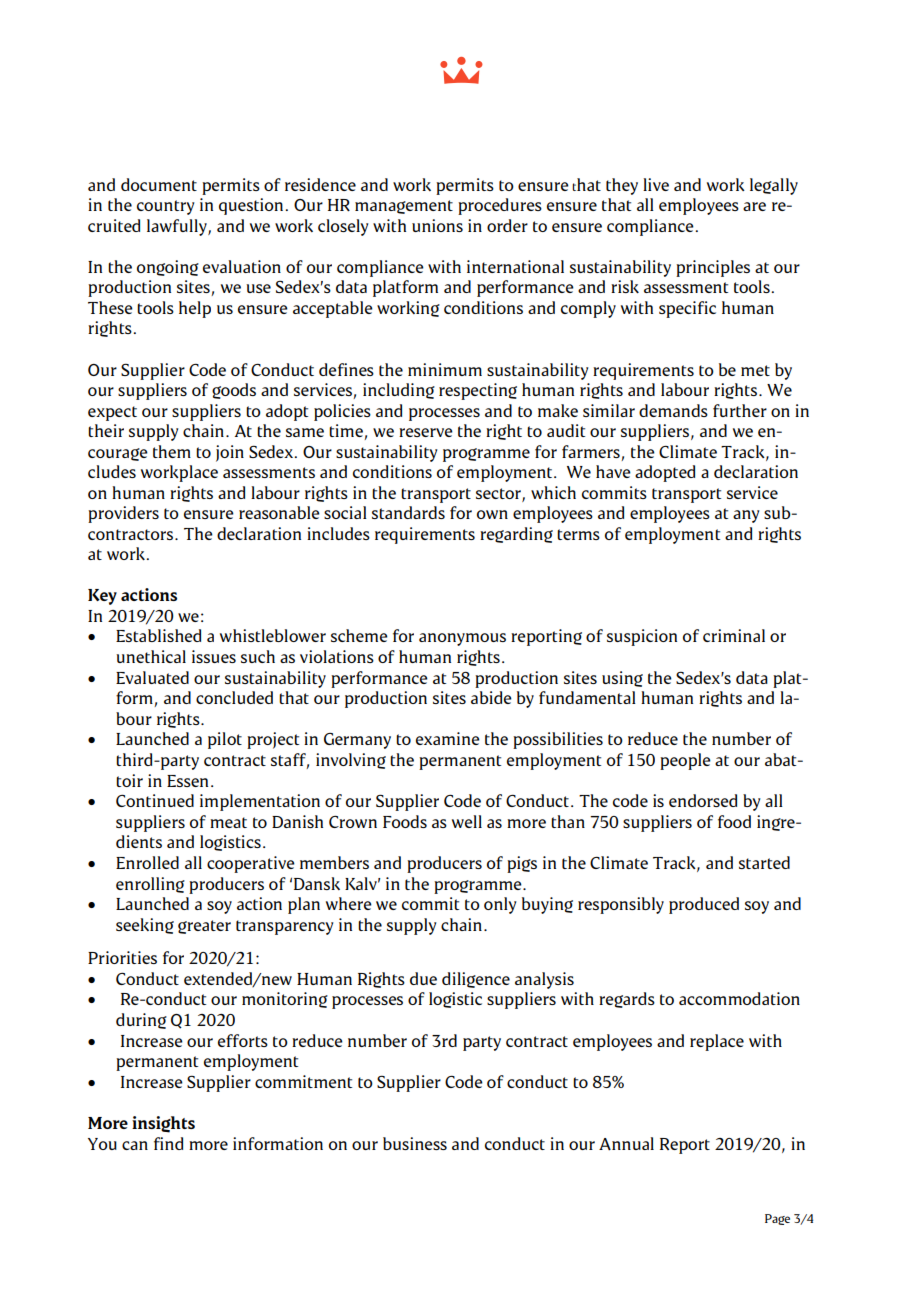 Image resolution: width=924 pixels, height=1308 pixels. What do you see at coordinates (408, 512) in the image?
I see `standards` at bounding box center [408, 512].
